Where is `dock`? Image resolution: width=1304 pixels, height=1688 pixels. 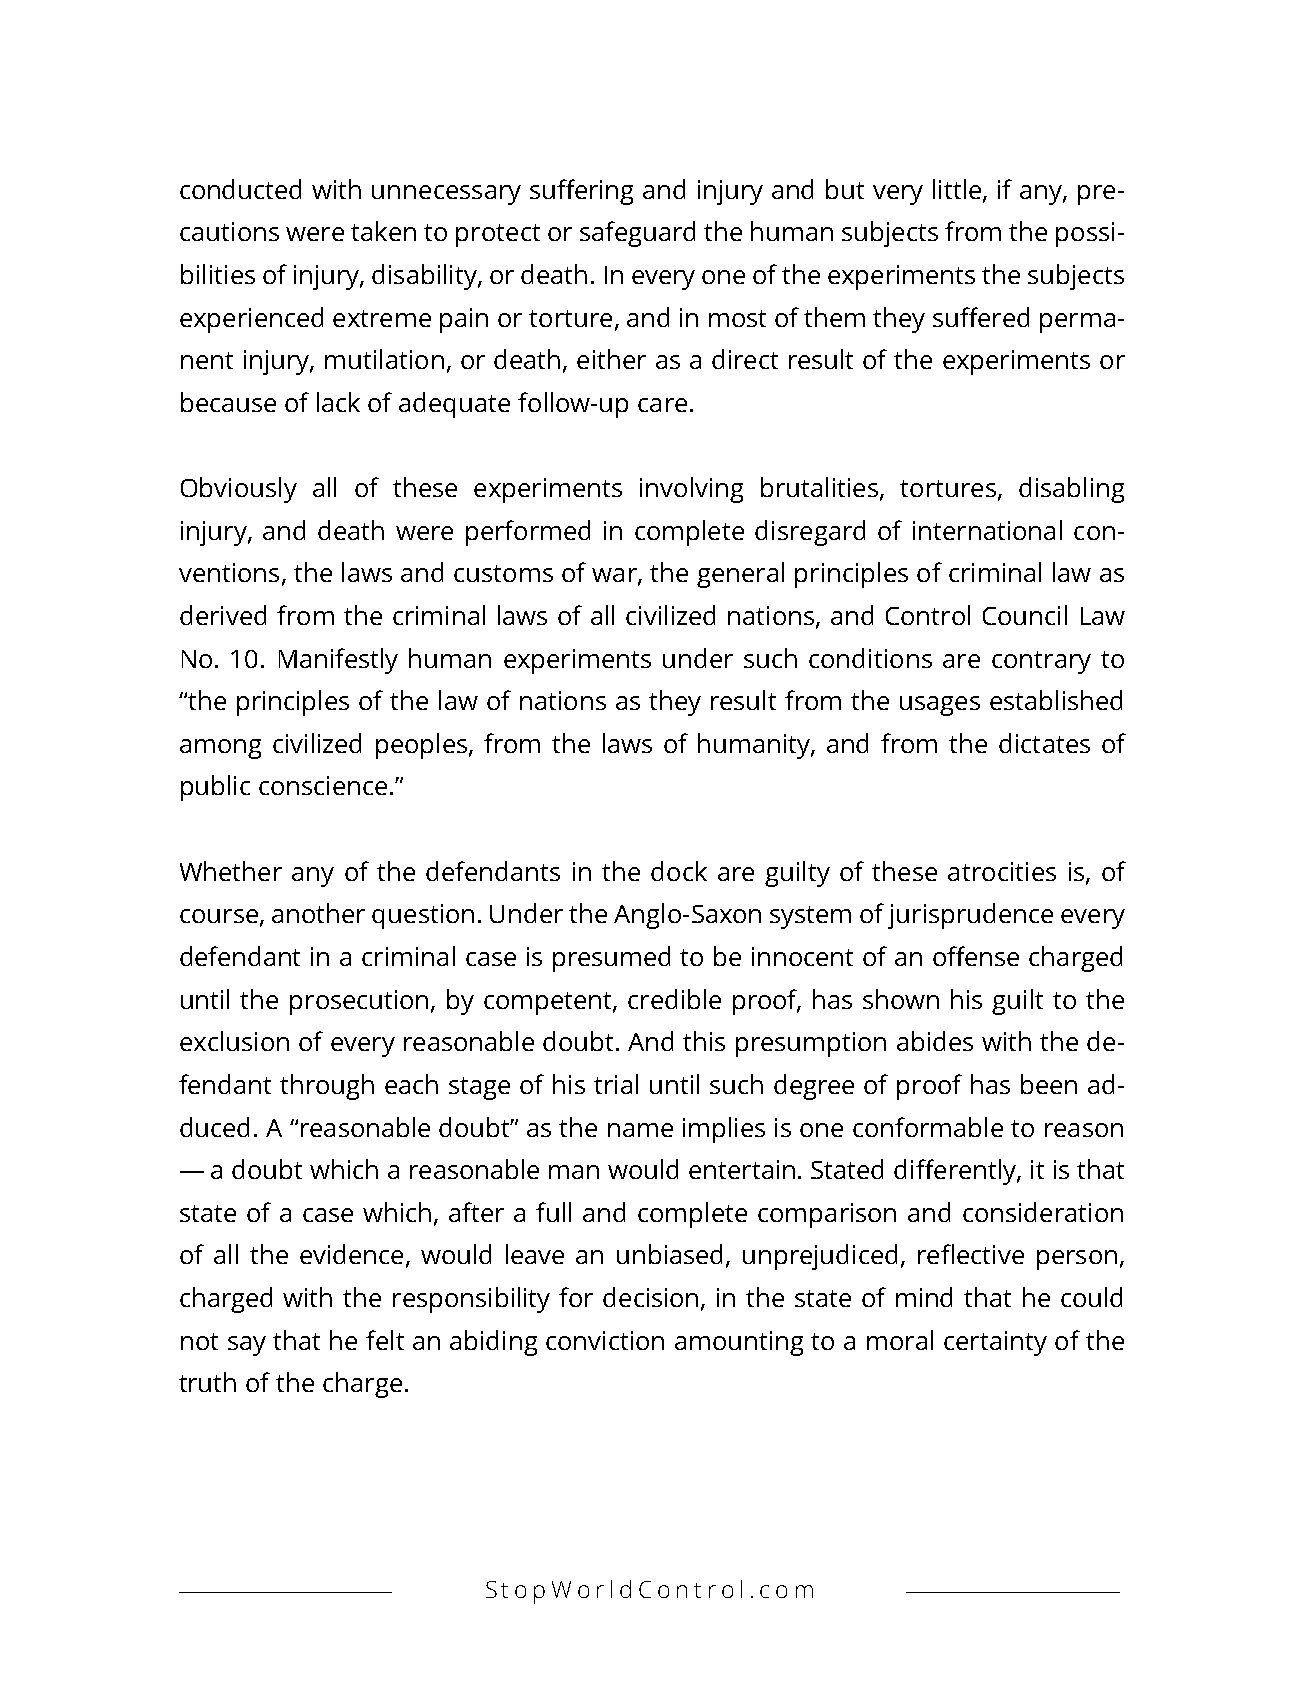 dock is located at coordinates (679, 871).
